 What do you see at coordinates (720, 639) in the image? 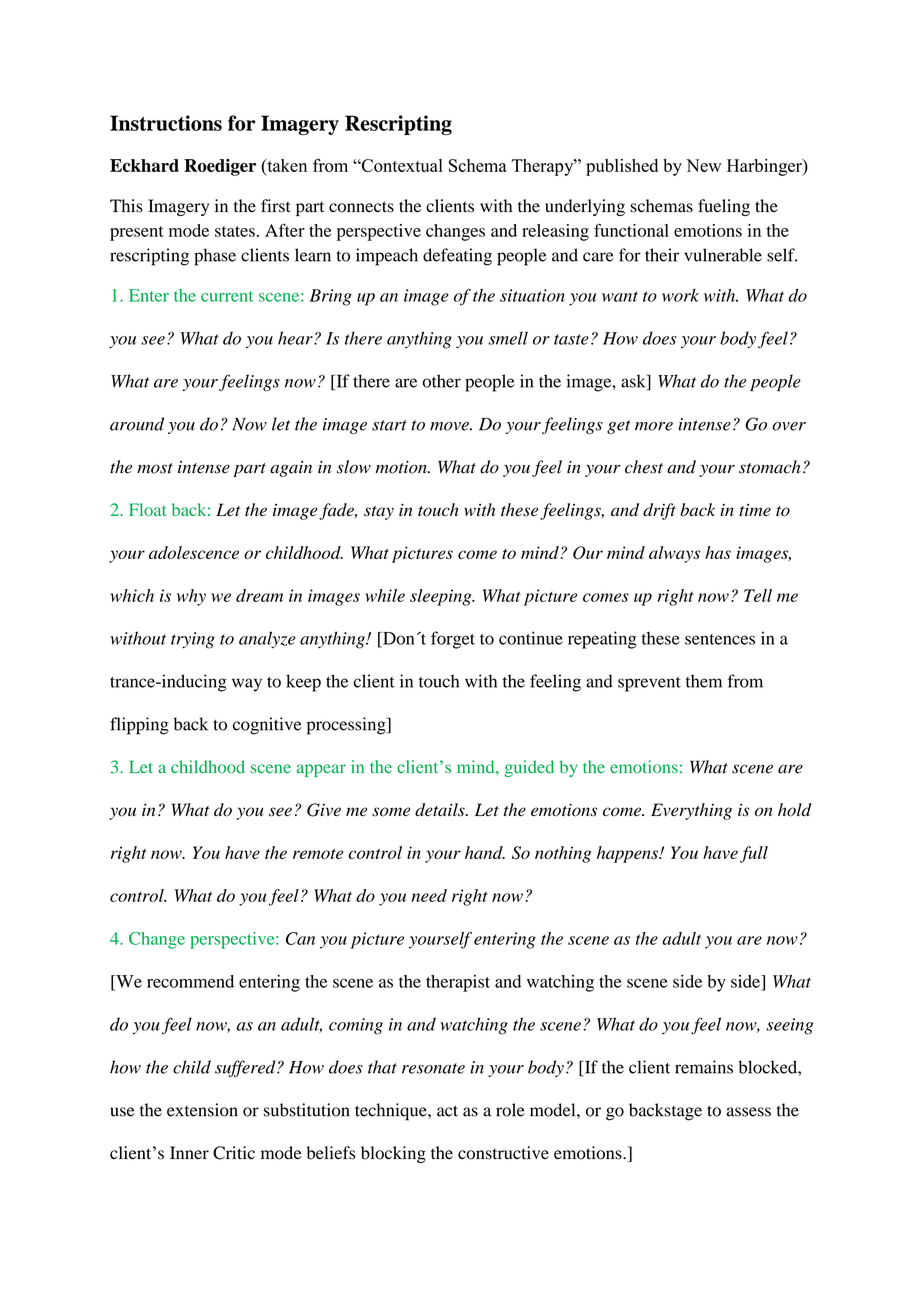
I see `sentences` at bounding box center [720, 639].
